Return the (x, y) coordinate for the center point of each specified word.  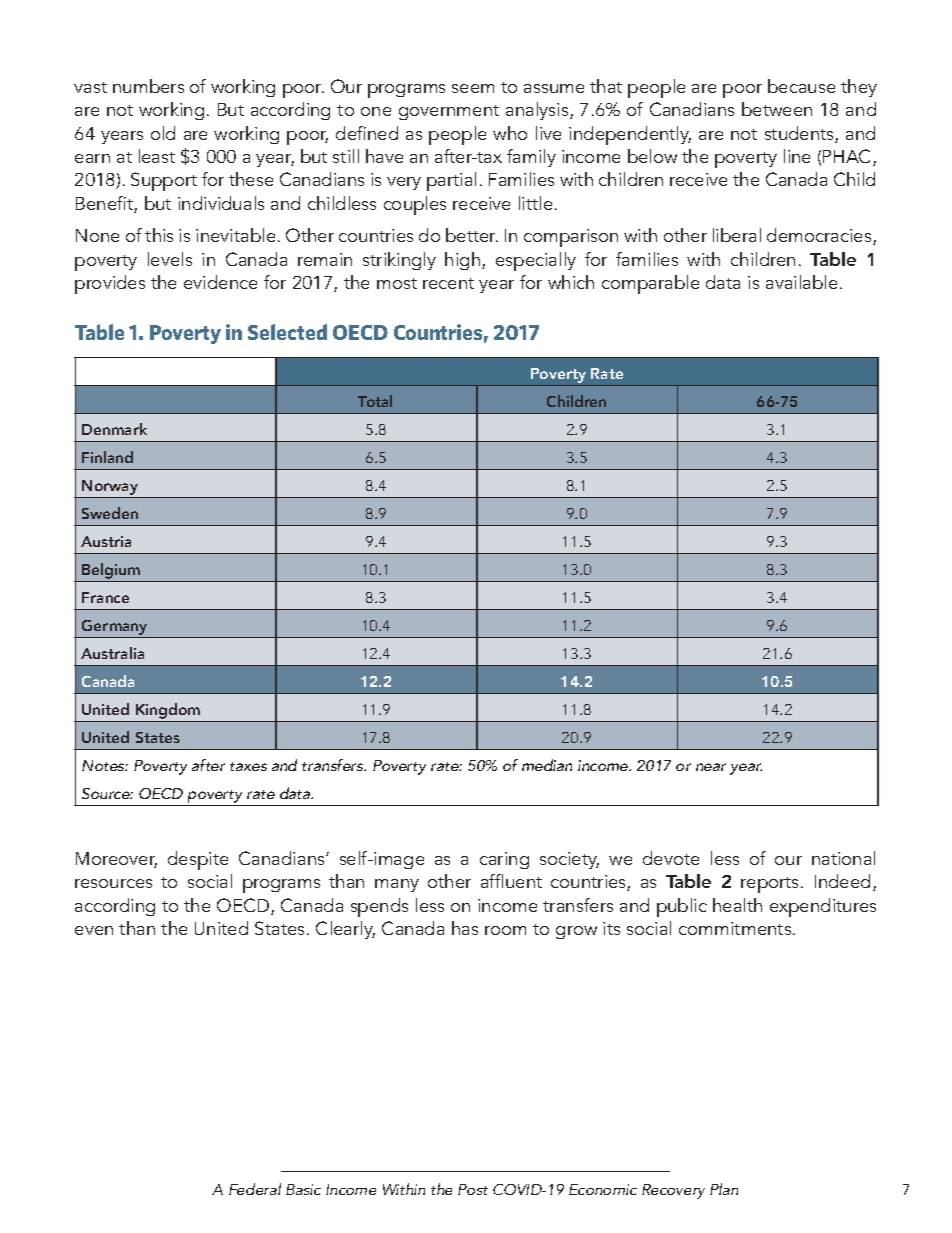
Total (375, 401)
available (801, 282)
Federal (255, 1189)
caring (504, 860)
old (163, 133)
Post (473, 1189)
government (449, 112)
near (711, 767)
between (777, 109)
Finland (107, 457)
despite (198, 860)
